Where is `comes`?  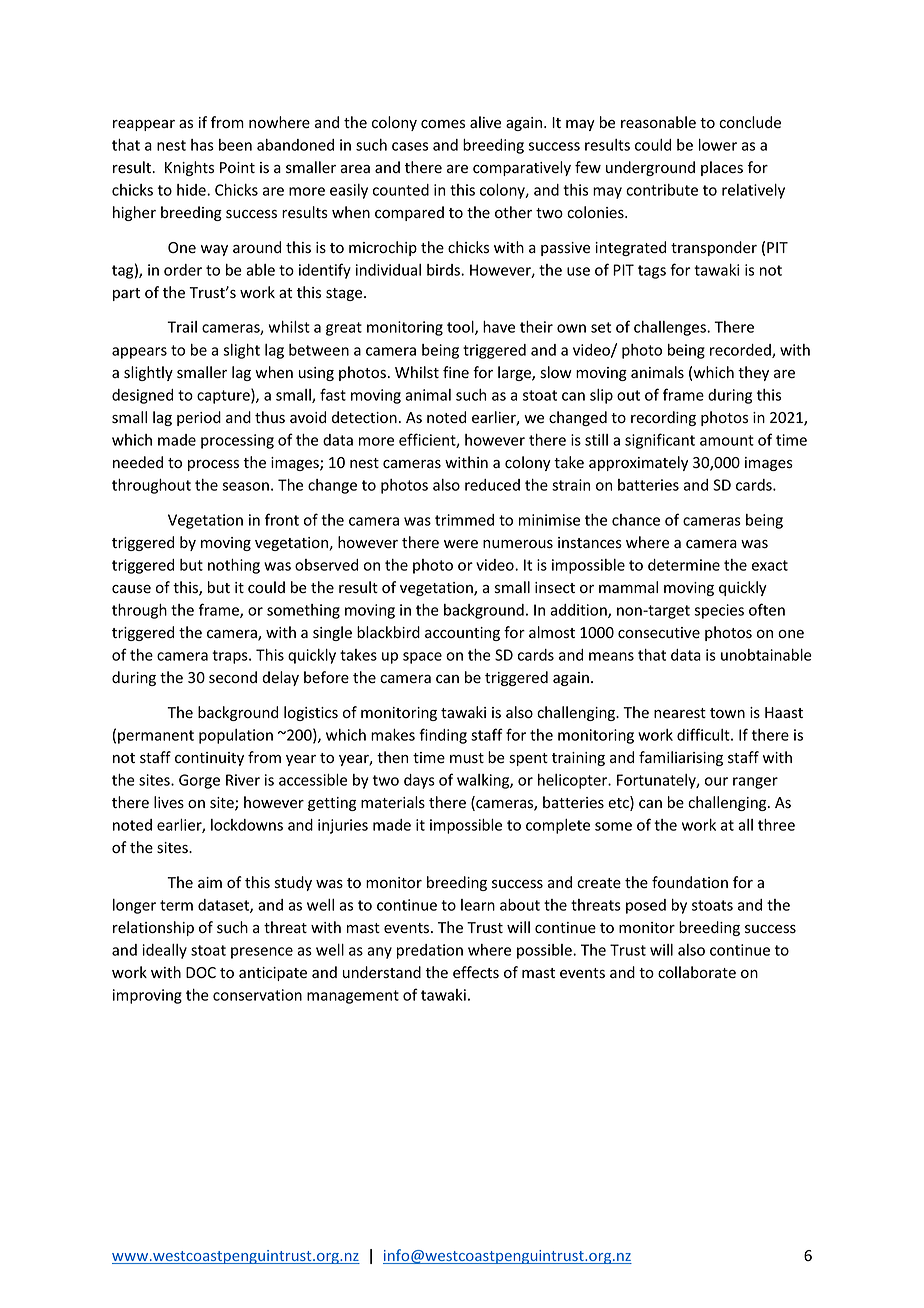
comes is located at coordinates (443, 124).
